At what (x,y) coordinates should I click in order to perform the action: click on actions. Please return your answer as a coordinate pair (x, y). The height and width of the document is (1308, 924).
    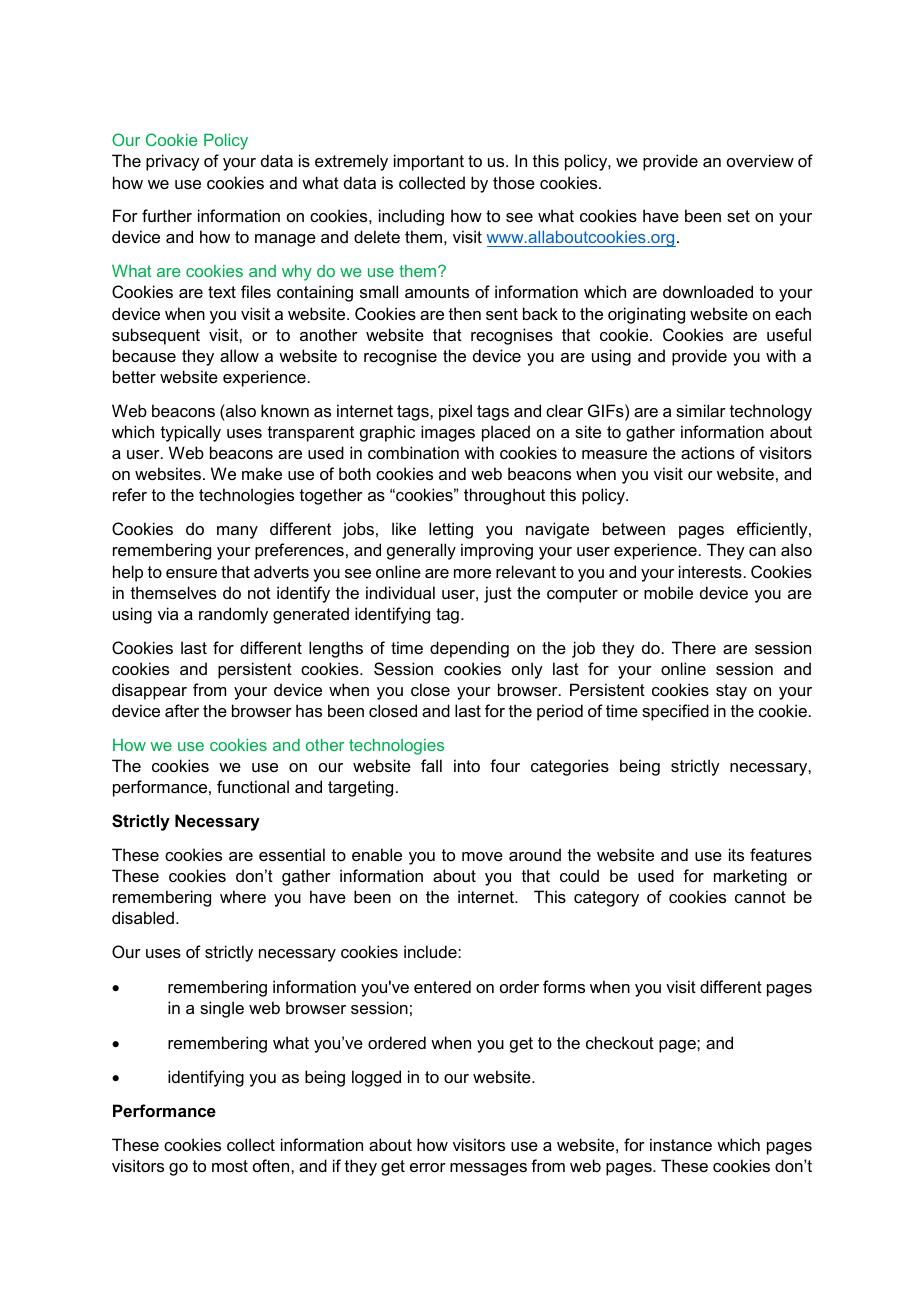
    Looking at the image, I should click on (708, 452).
